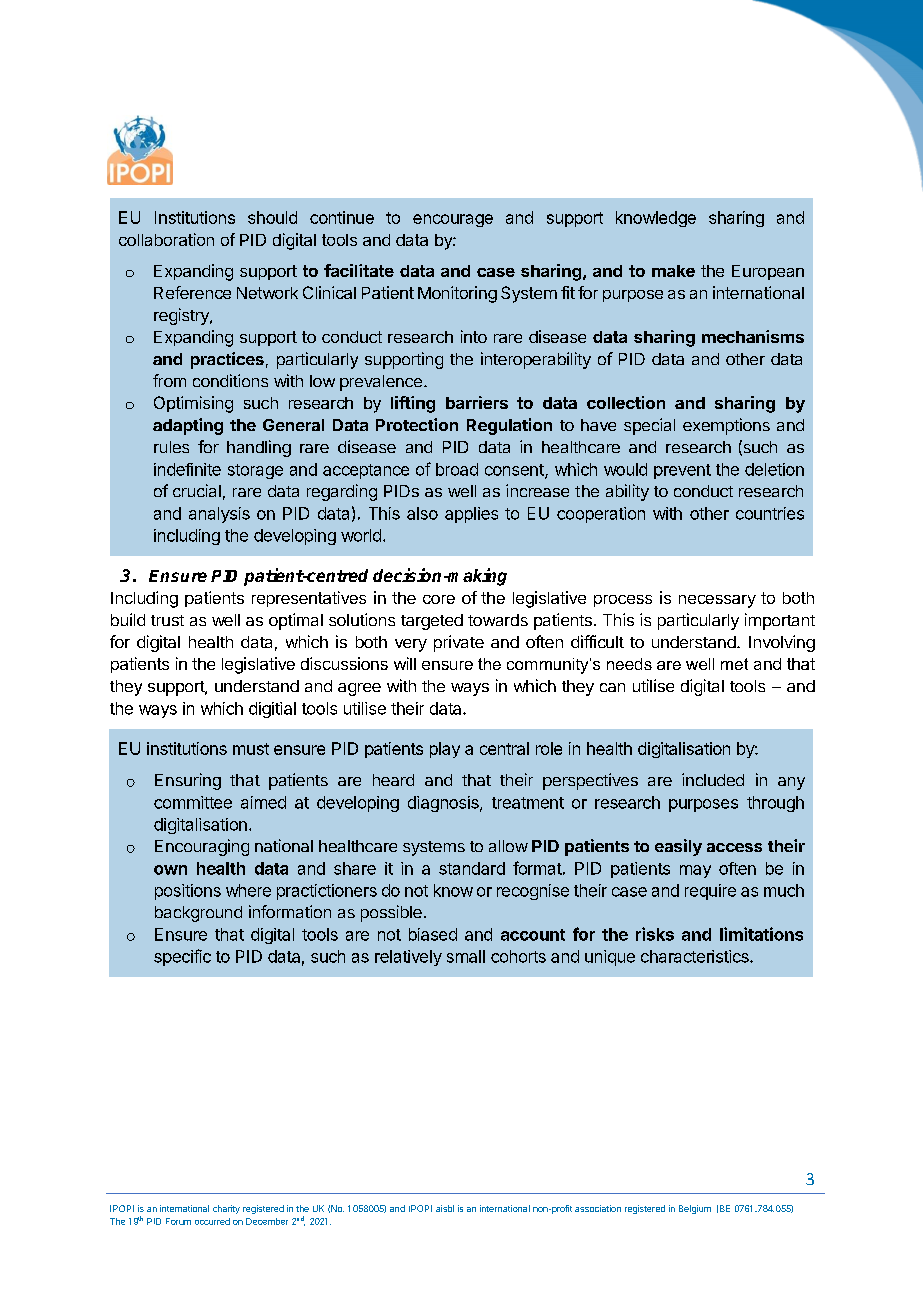 This screenshot has height=1308, width=924. I want to click on collaboration, so click(166, 239).
